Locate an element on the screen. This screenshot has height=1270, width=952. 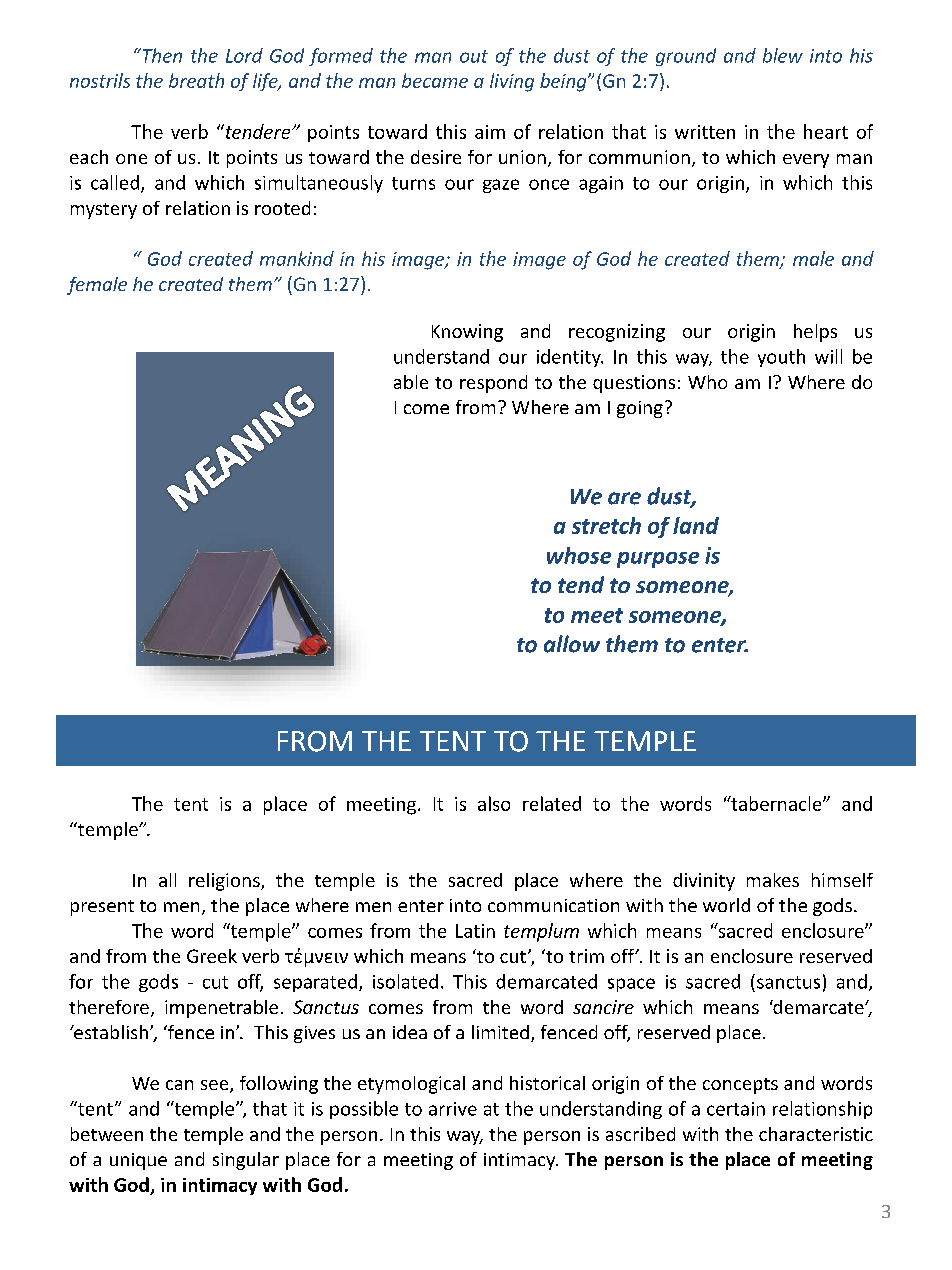
world is located at coordinates (726, 905).
